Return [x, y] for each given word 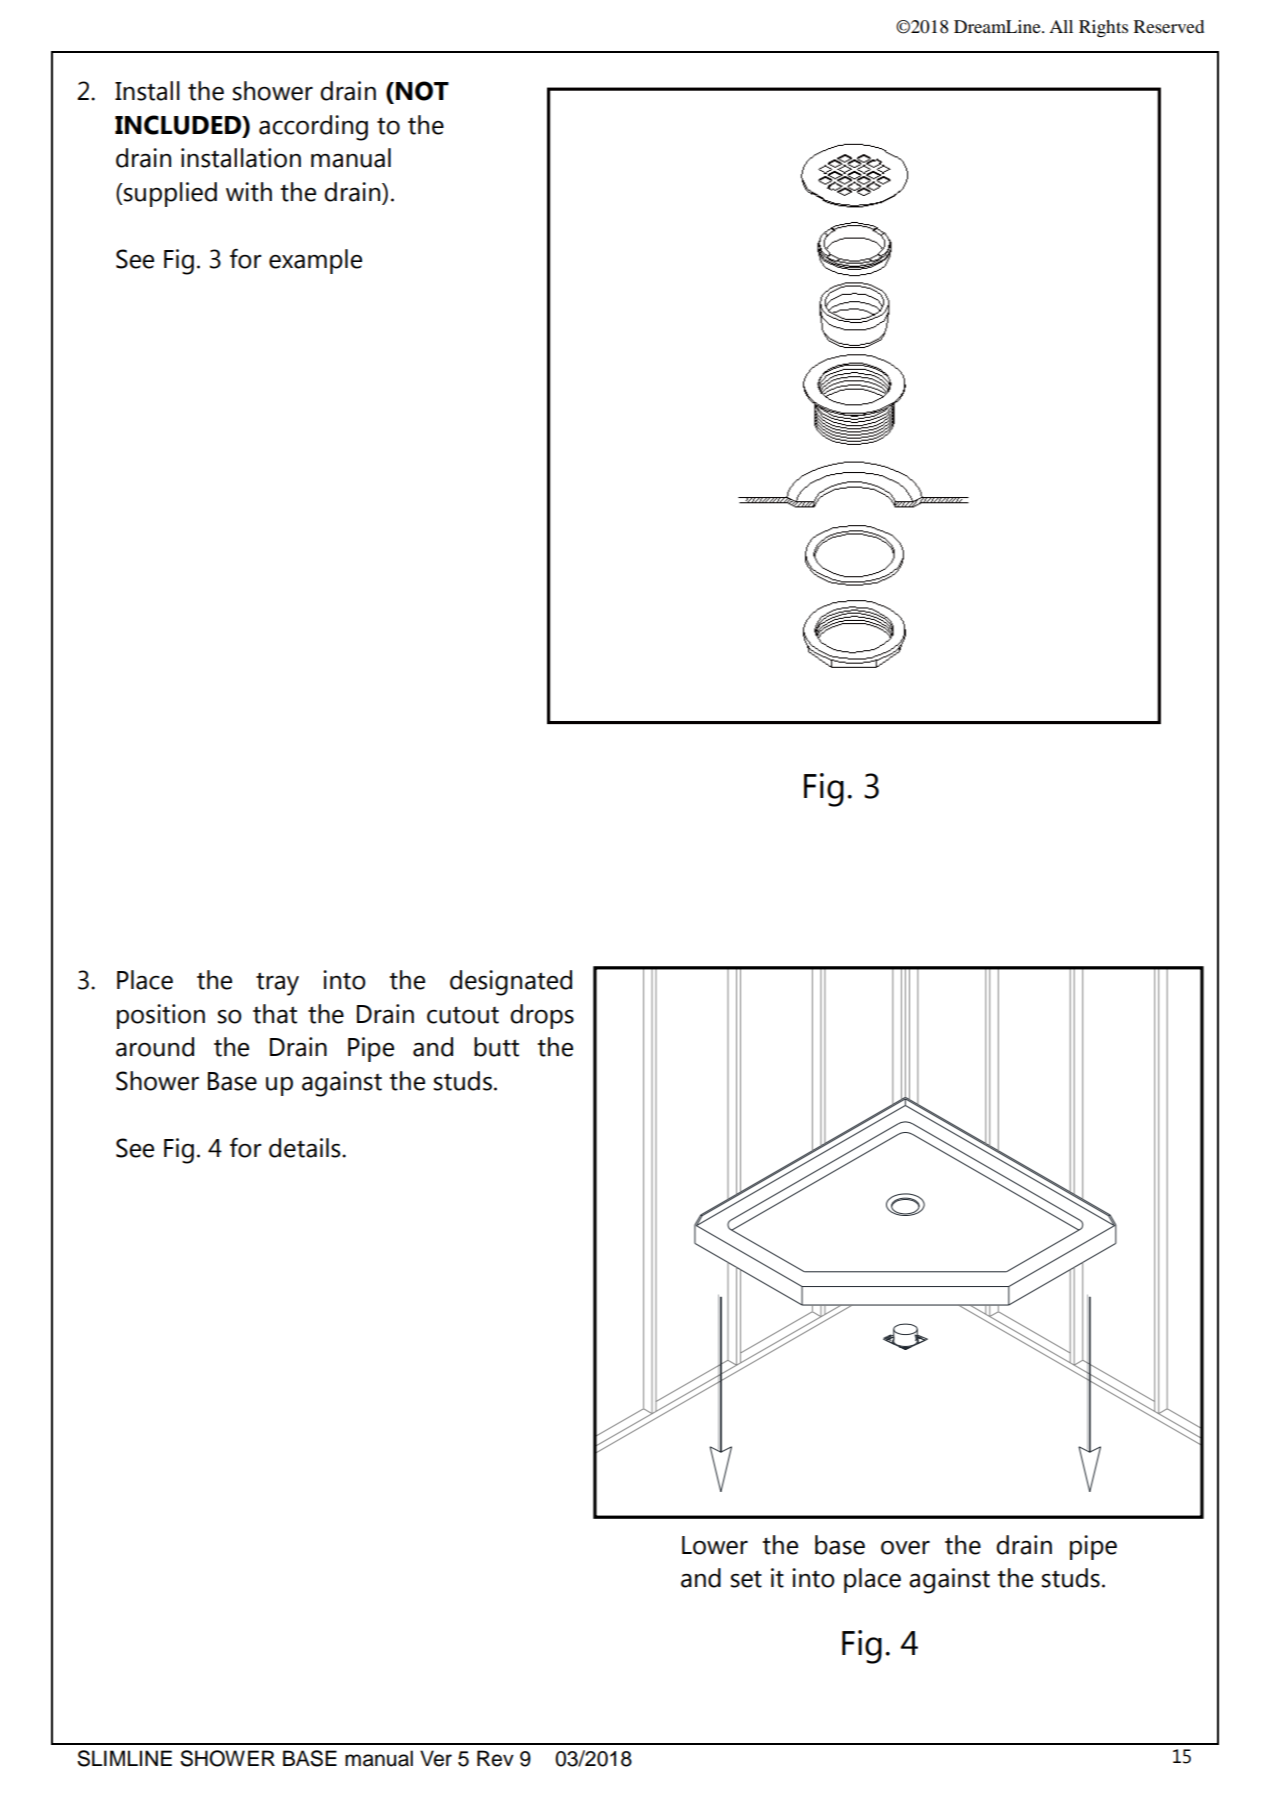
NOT [422, 91]
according [313, 128]
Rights [1103, 28]
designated [511, 983]
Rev [495, 1758]
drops [542, 1016]
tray [277, 984]
